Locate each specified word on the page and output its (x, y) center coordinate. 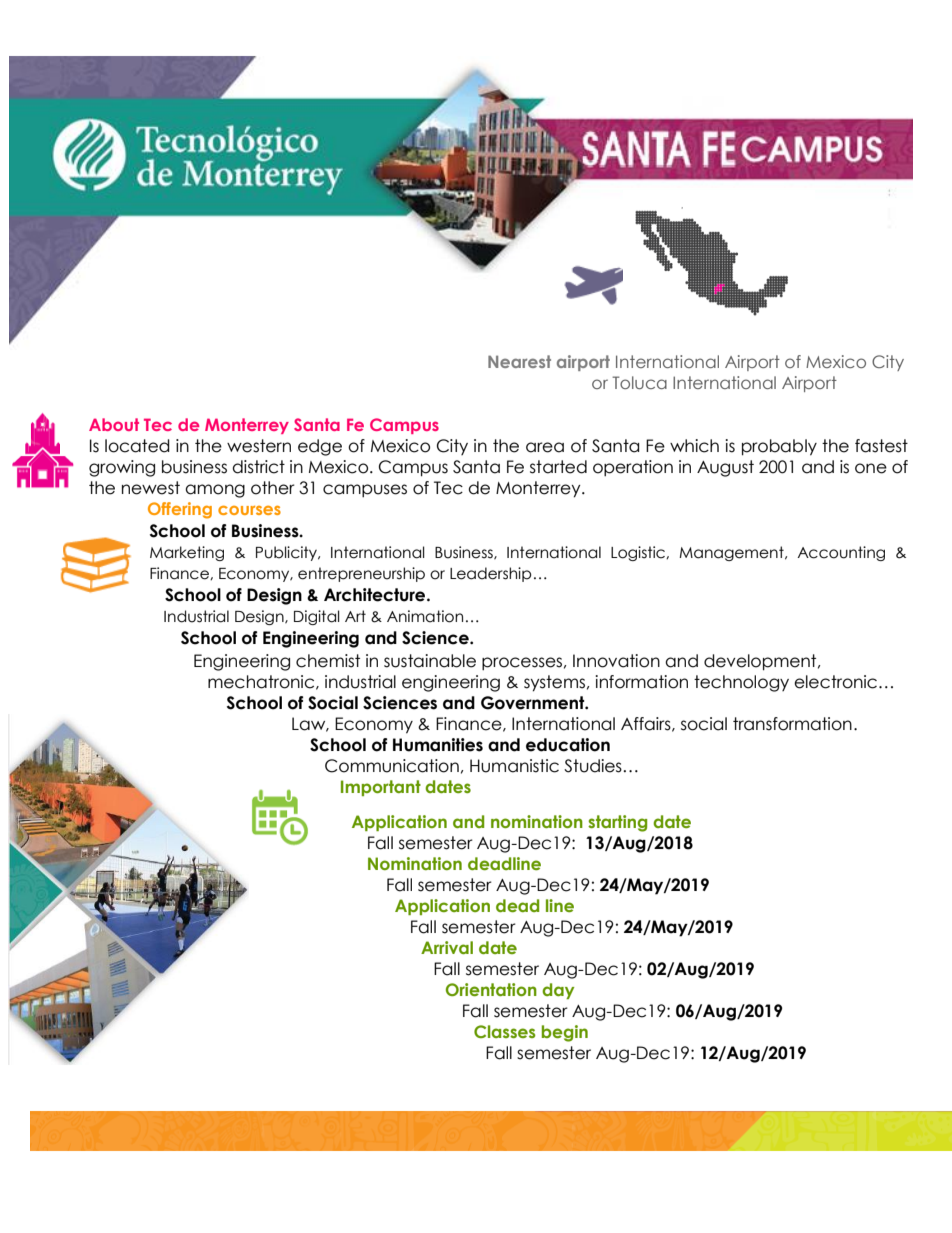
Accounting (841, 553)
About (114, 424)
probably (779, 447)
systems (554, 683)
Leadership (490, 574)
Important (381, 788)
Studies (594, 766)
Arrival (447, 947)
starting (617, 823)
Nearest (519, 361)
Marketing (187, 553)
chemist (328, 661)
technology (741, 683)
